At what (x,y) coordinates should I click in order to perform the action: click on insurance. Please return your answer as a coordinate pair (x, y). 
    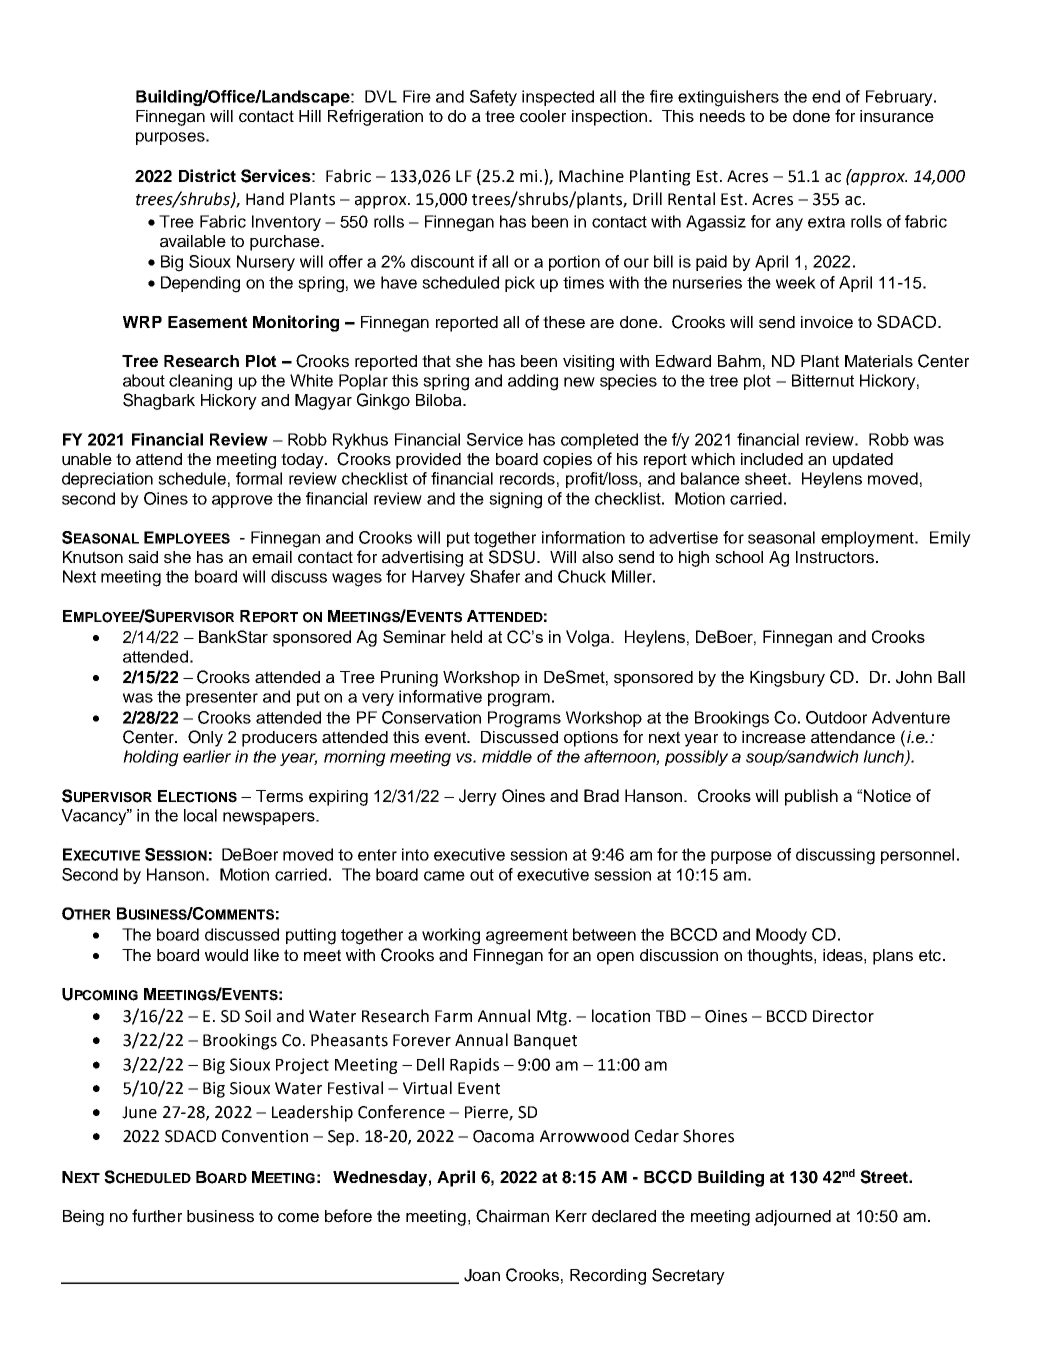
    Looking at the image, I should click on (897, 116).
